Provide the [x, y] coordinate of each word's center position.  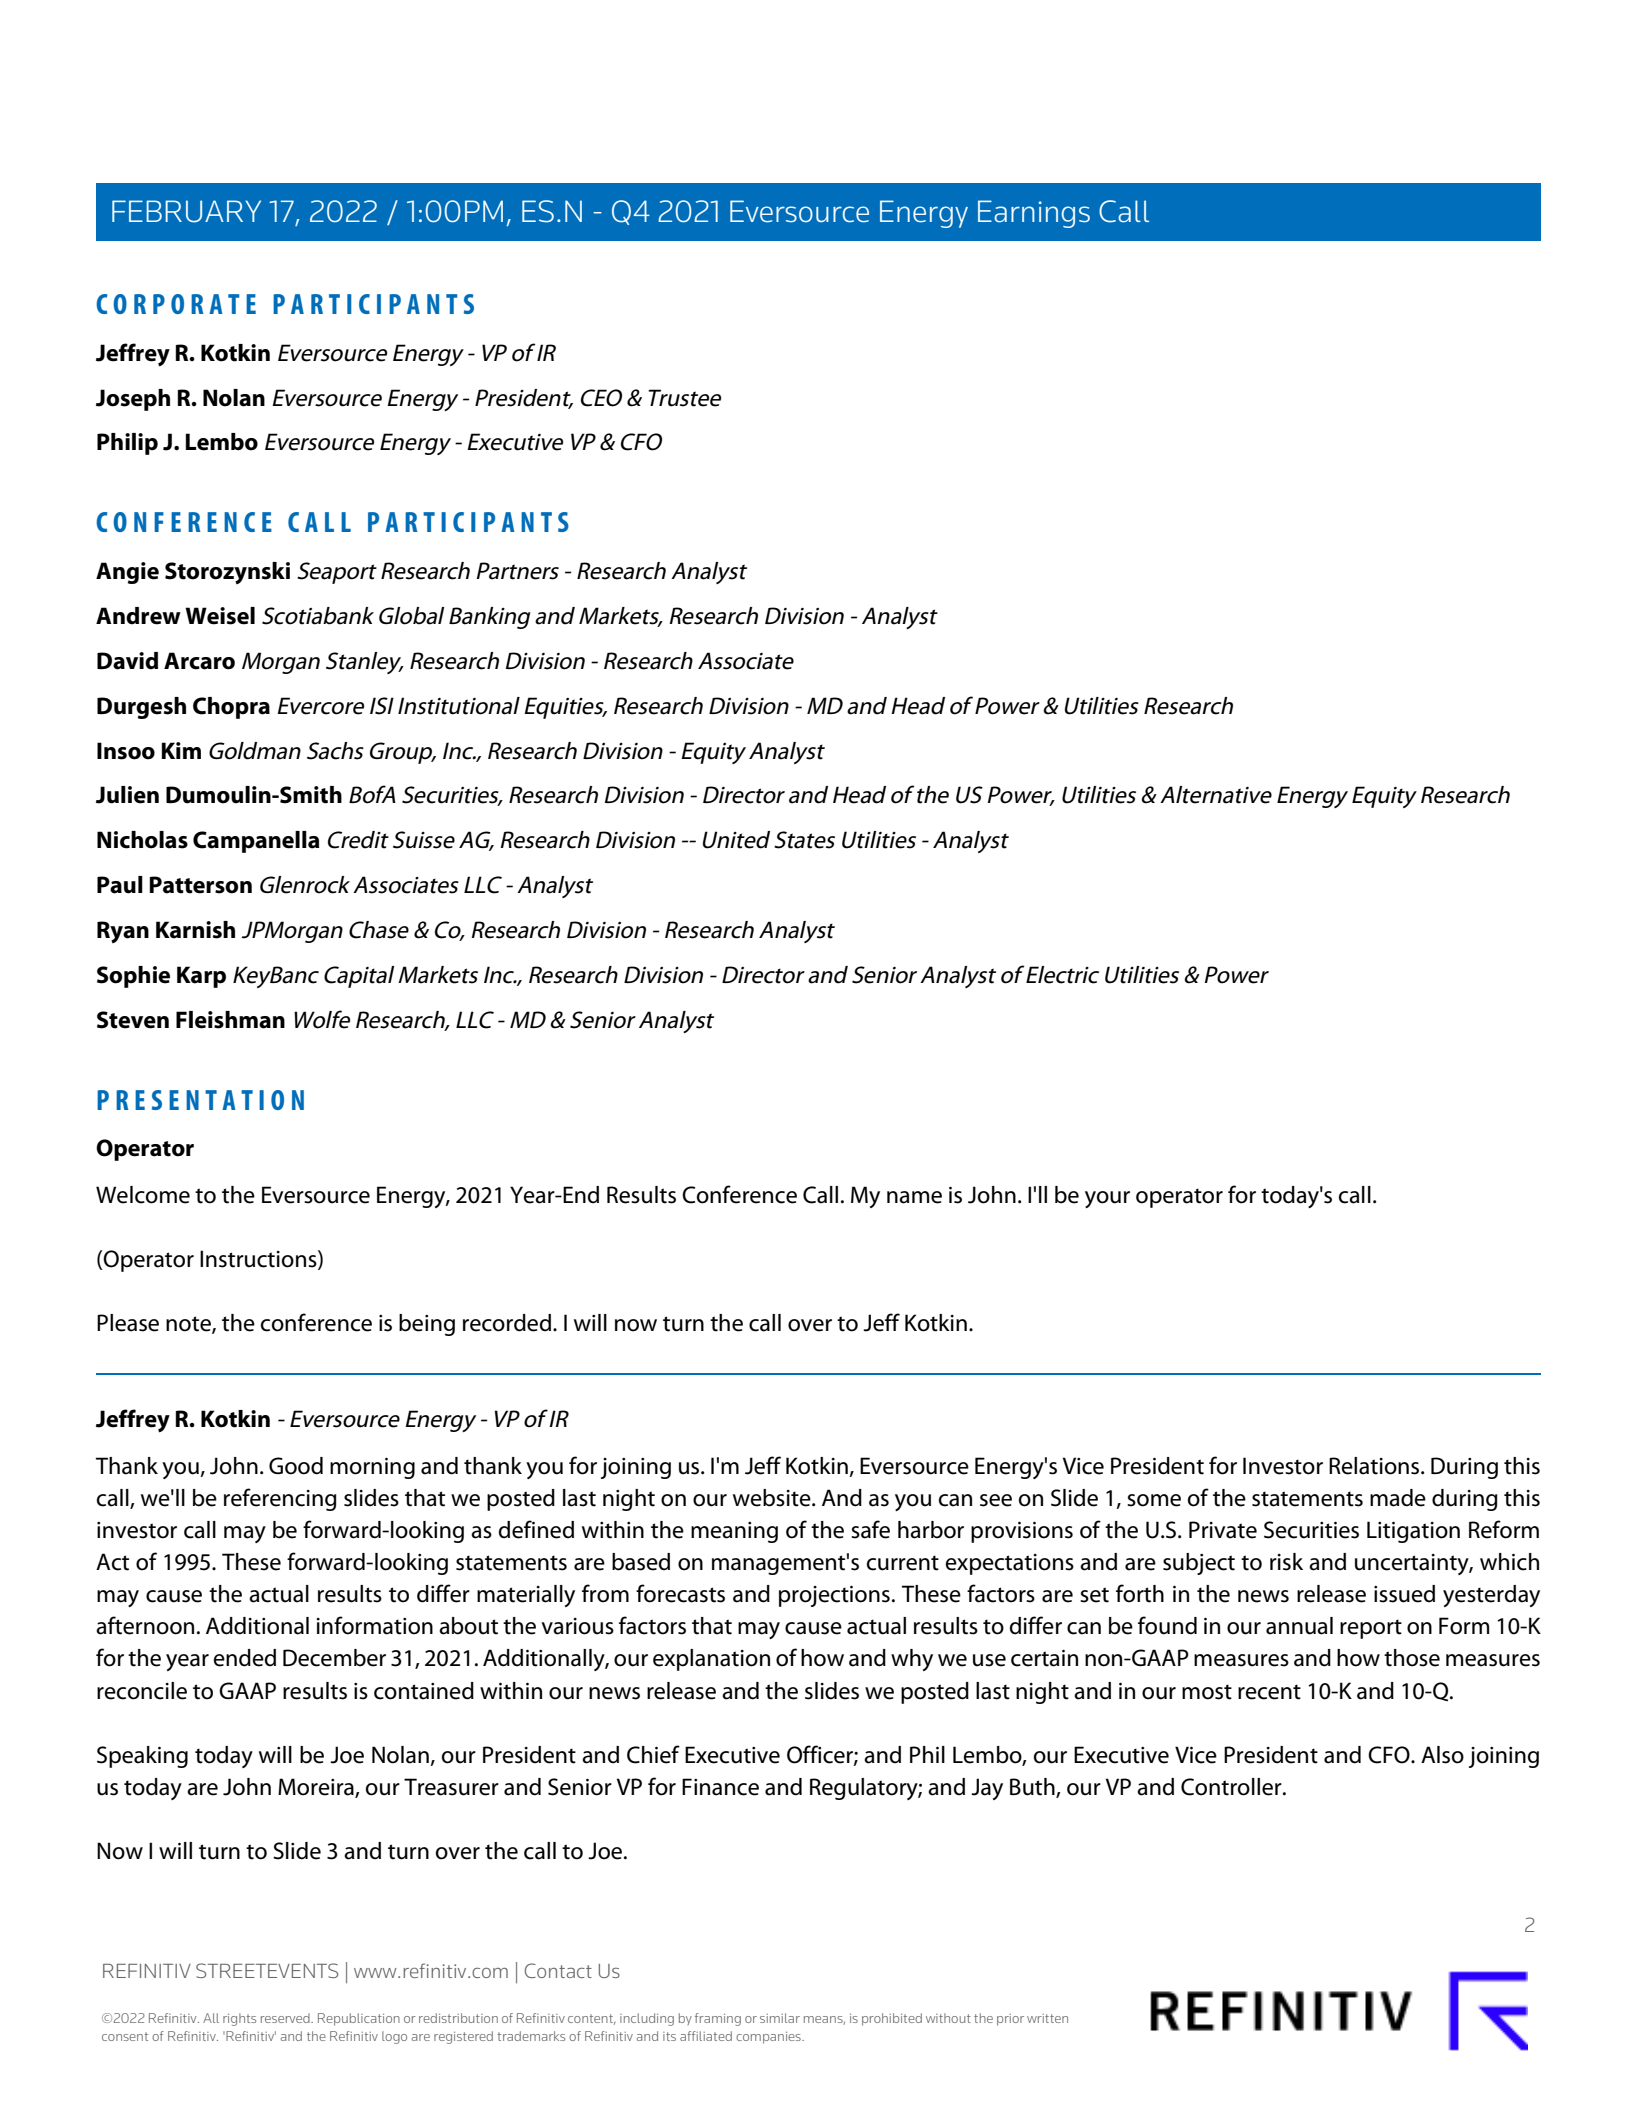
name [914, 1197]
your [1107, 1199]
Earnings [1034, 214]
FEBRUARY [186, 211]
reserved [286, 2018]
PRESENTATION [200, 1100]
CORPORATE [176, 304]
